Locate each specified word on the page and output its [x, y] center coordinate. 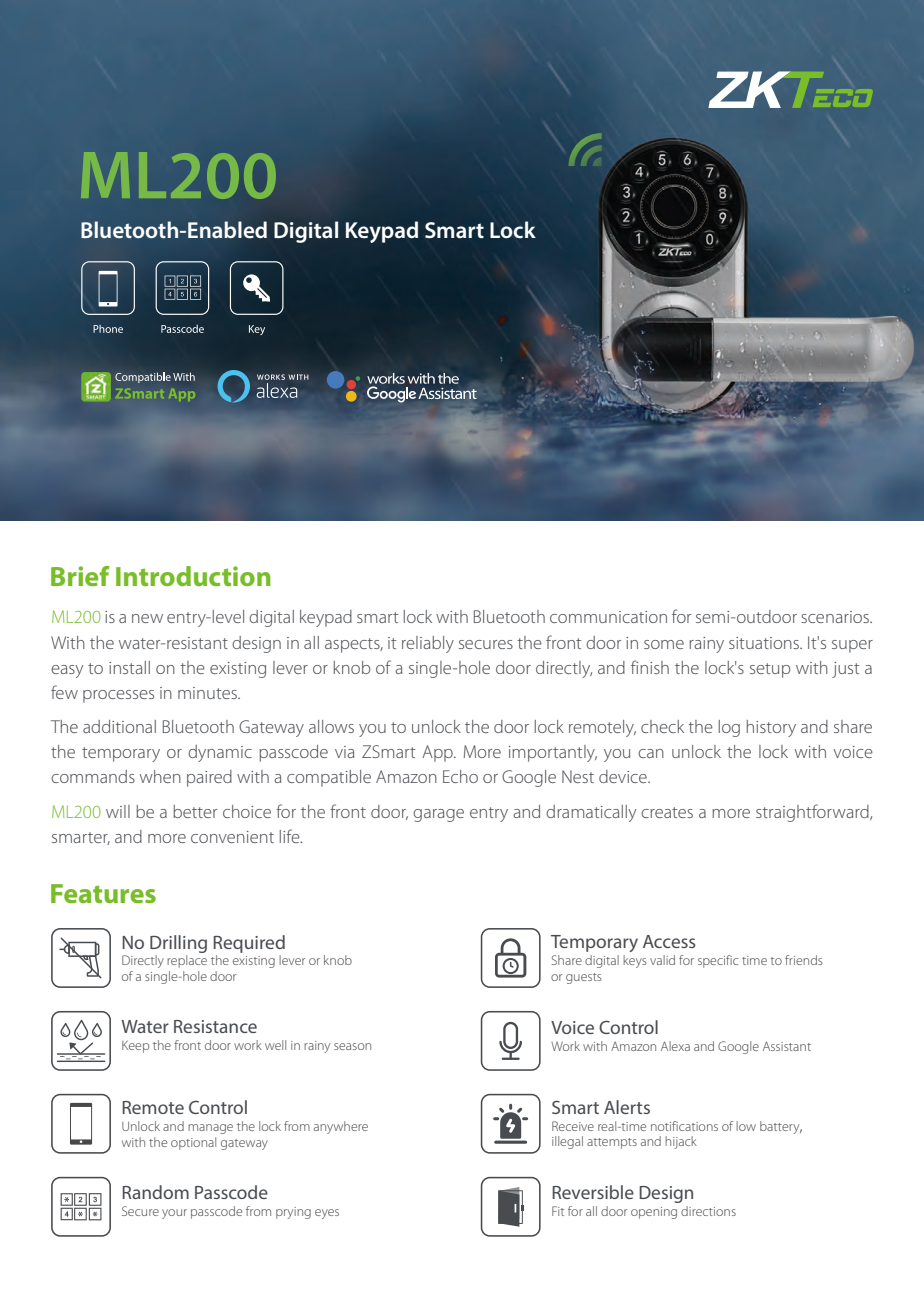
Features [103, 893]
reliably [428, 644]
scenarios [836, 617]
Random [155, 1192]
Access [669, 941]
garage [438, 815]
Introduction [193, 576]
